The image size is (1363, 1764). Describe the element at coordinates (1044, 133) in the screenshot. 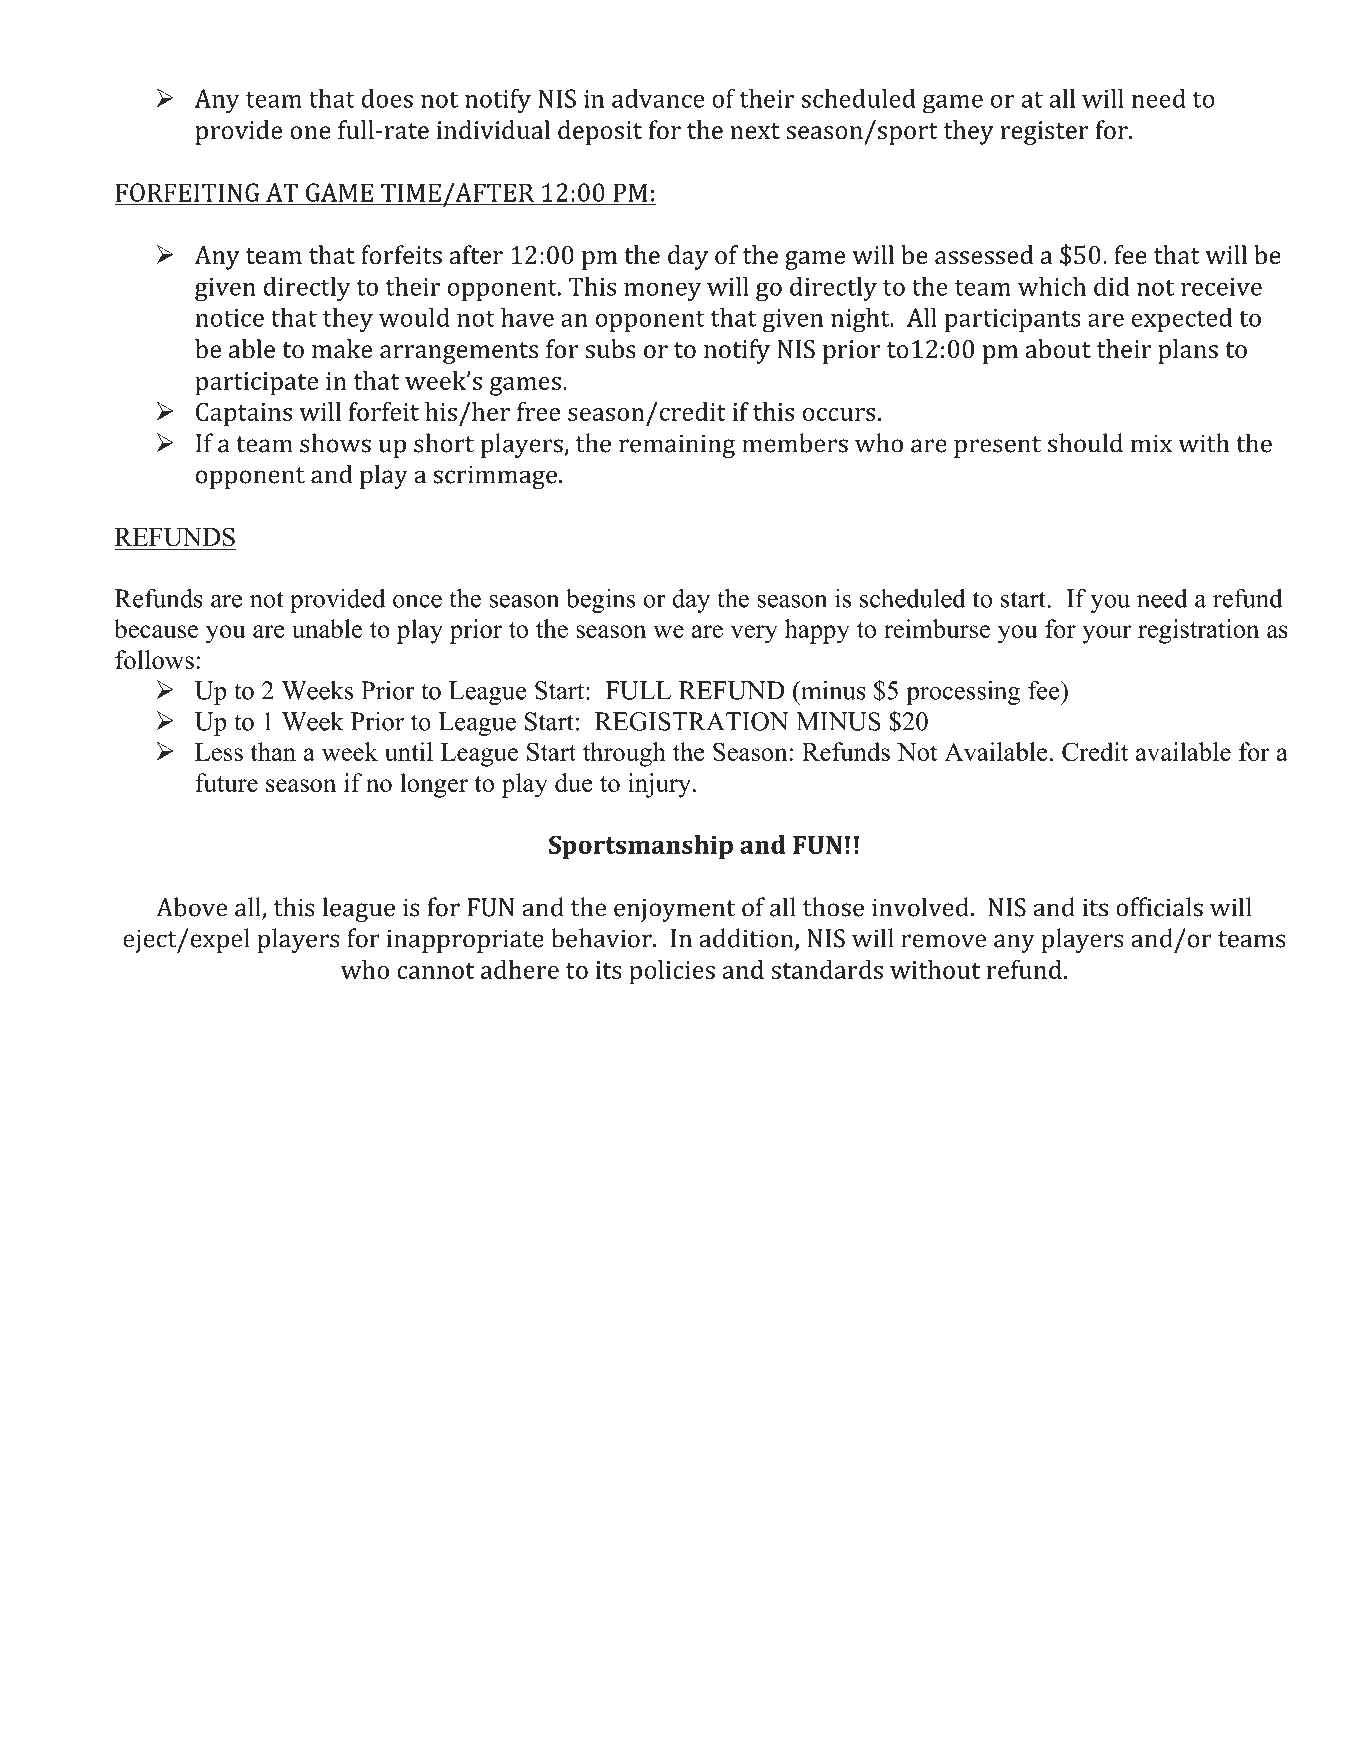

I see `register` at that location.
